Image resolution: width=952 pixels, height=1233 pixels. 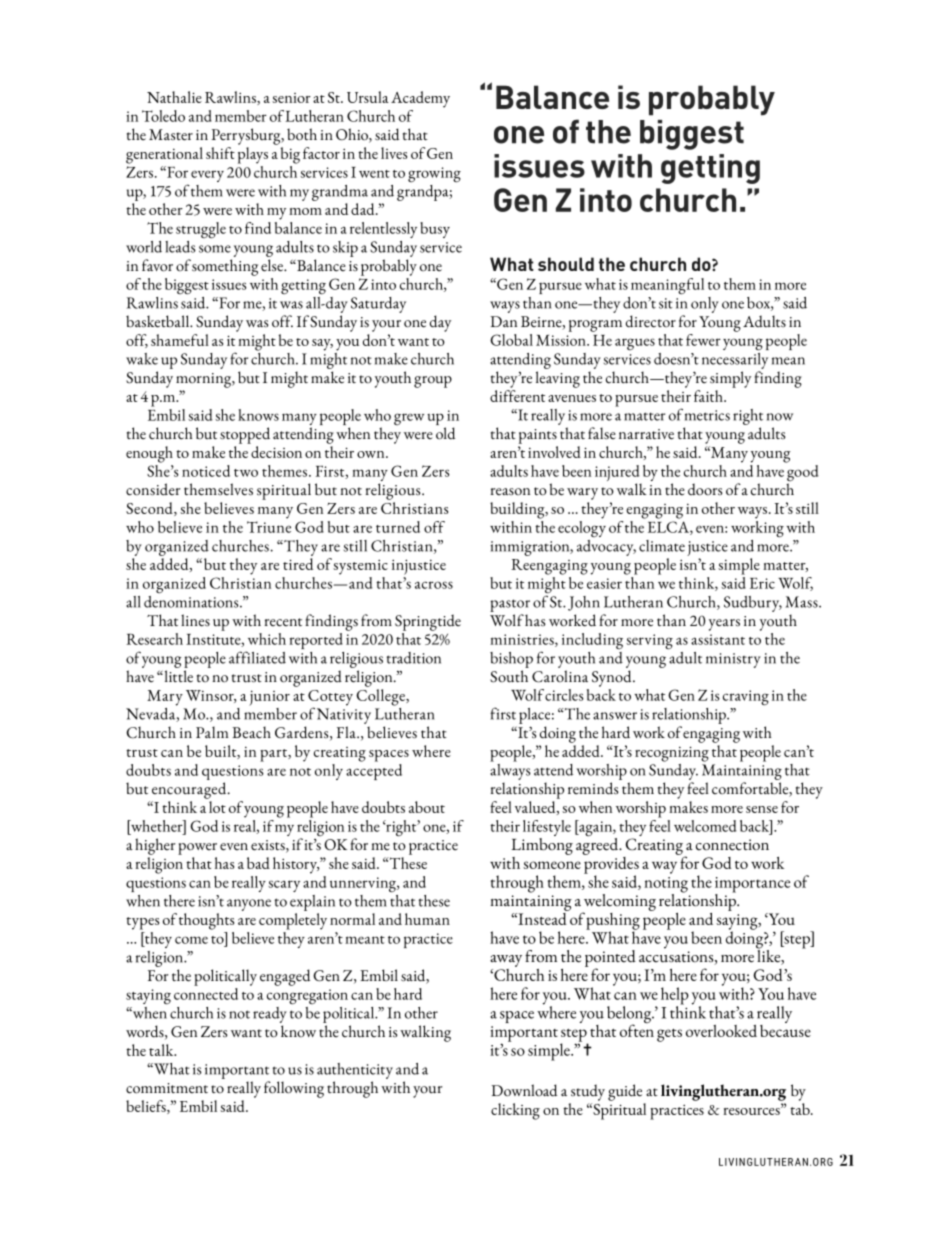 I want to click on about, so click(x=427, y=807).
